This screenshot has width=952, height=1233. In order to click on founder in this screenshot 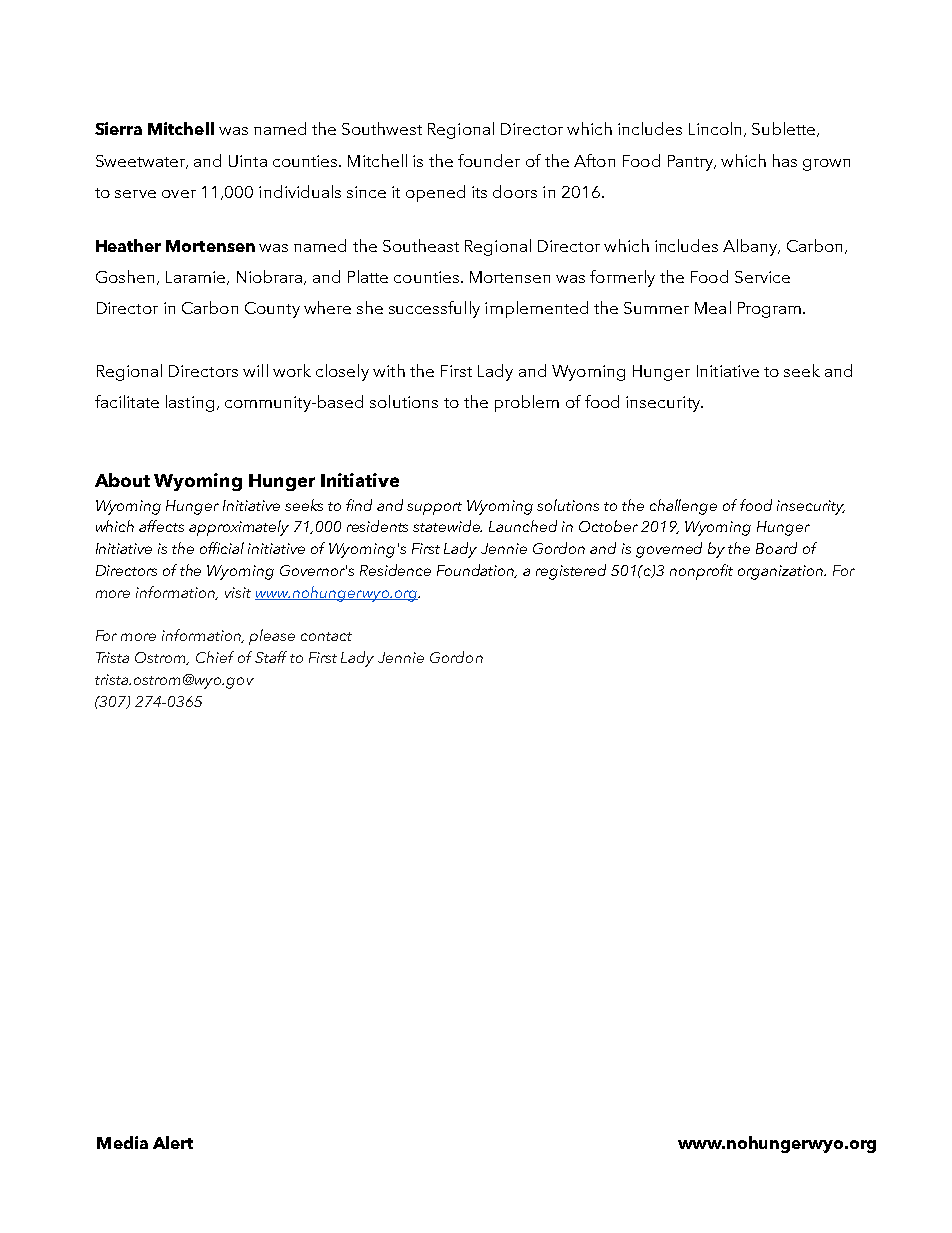, I will do `click(489, 160)`.
